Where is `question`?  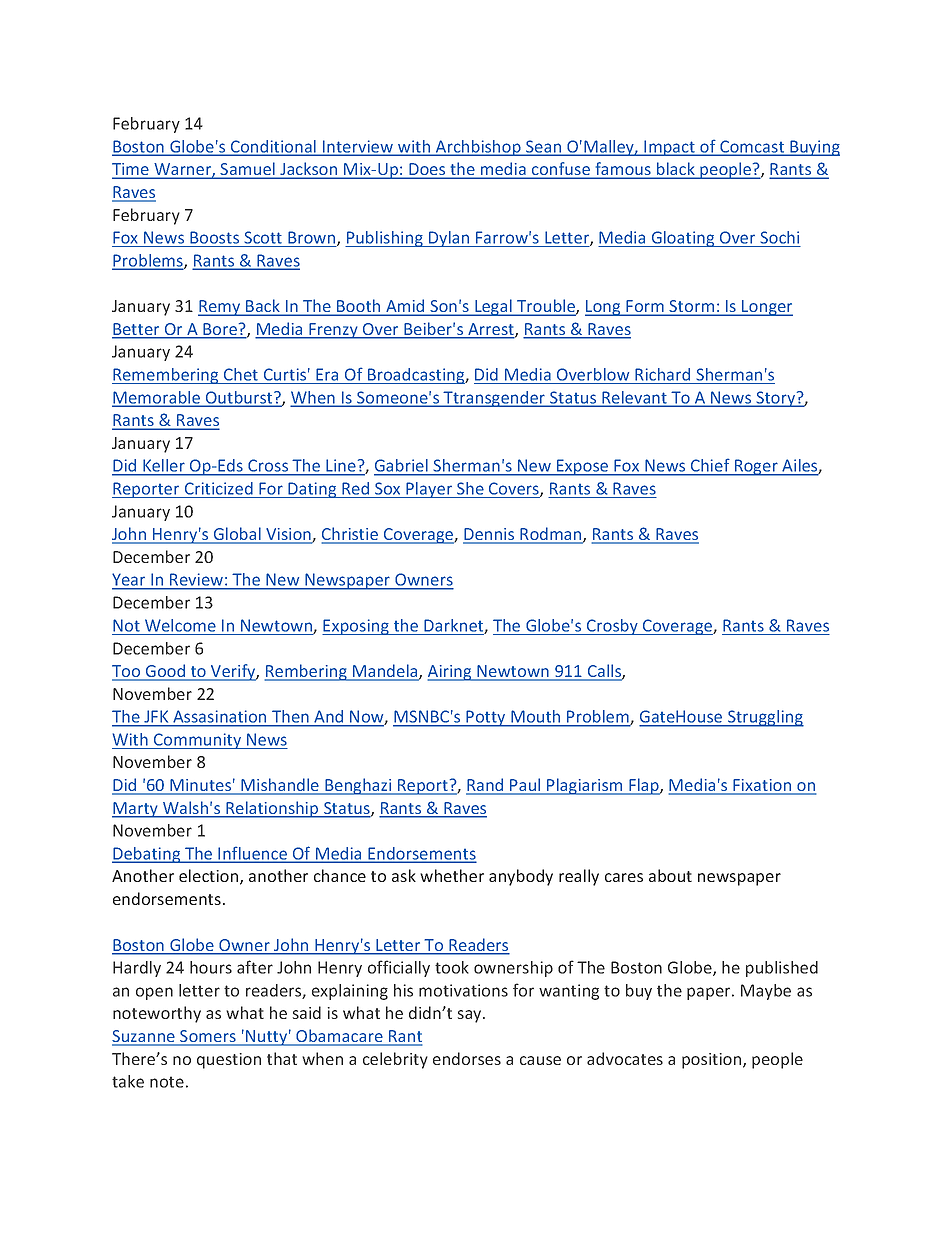
question is located at coordinates (229, 1061).
